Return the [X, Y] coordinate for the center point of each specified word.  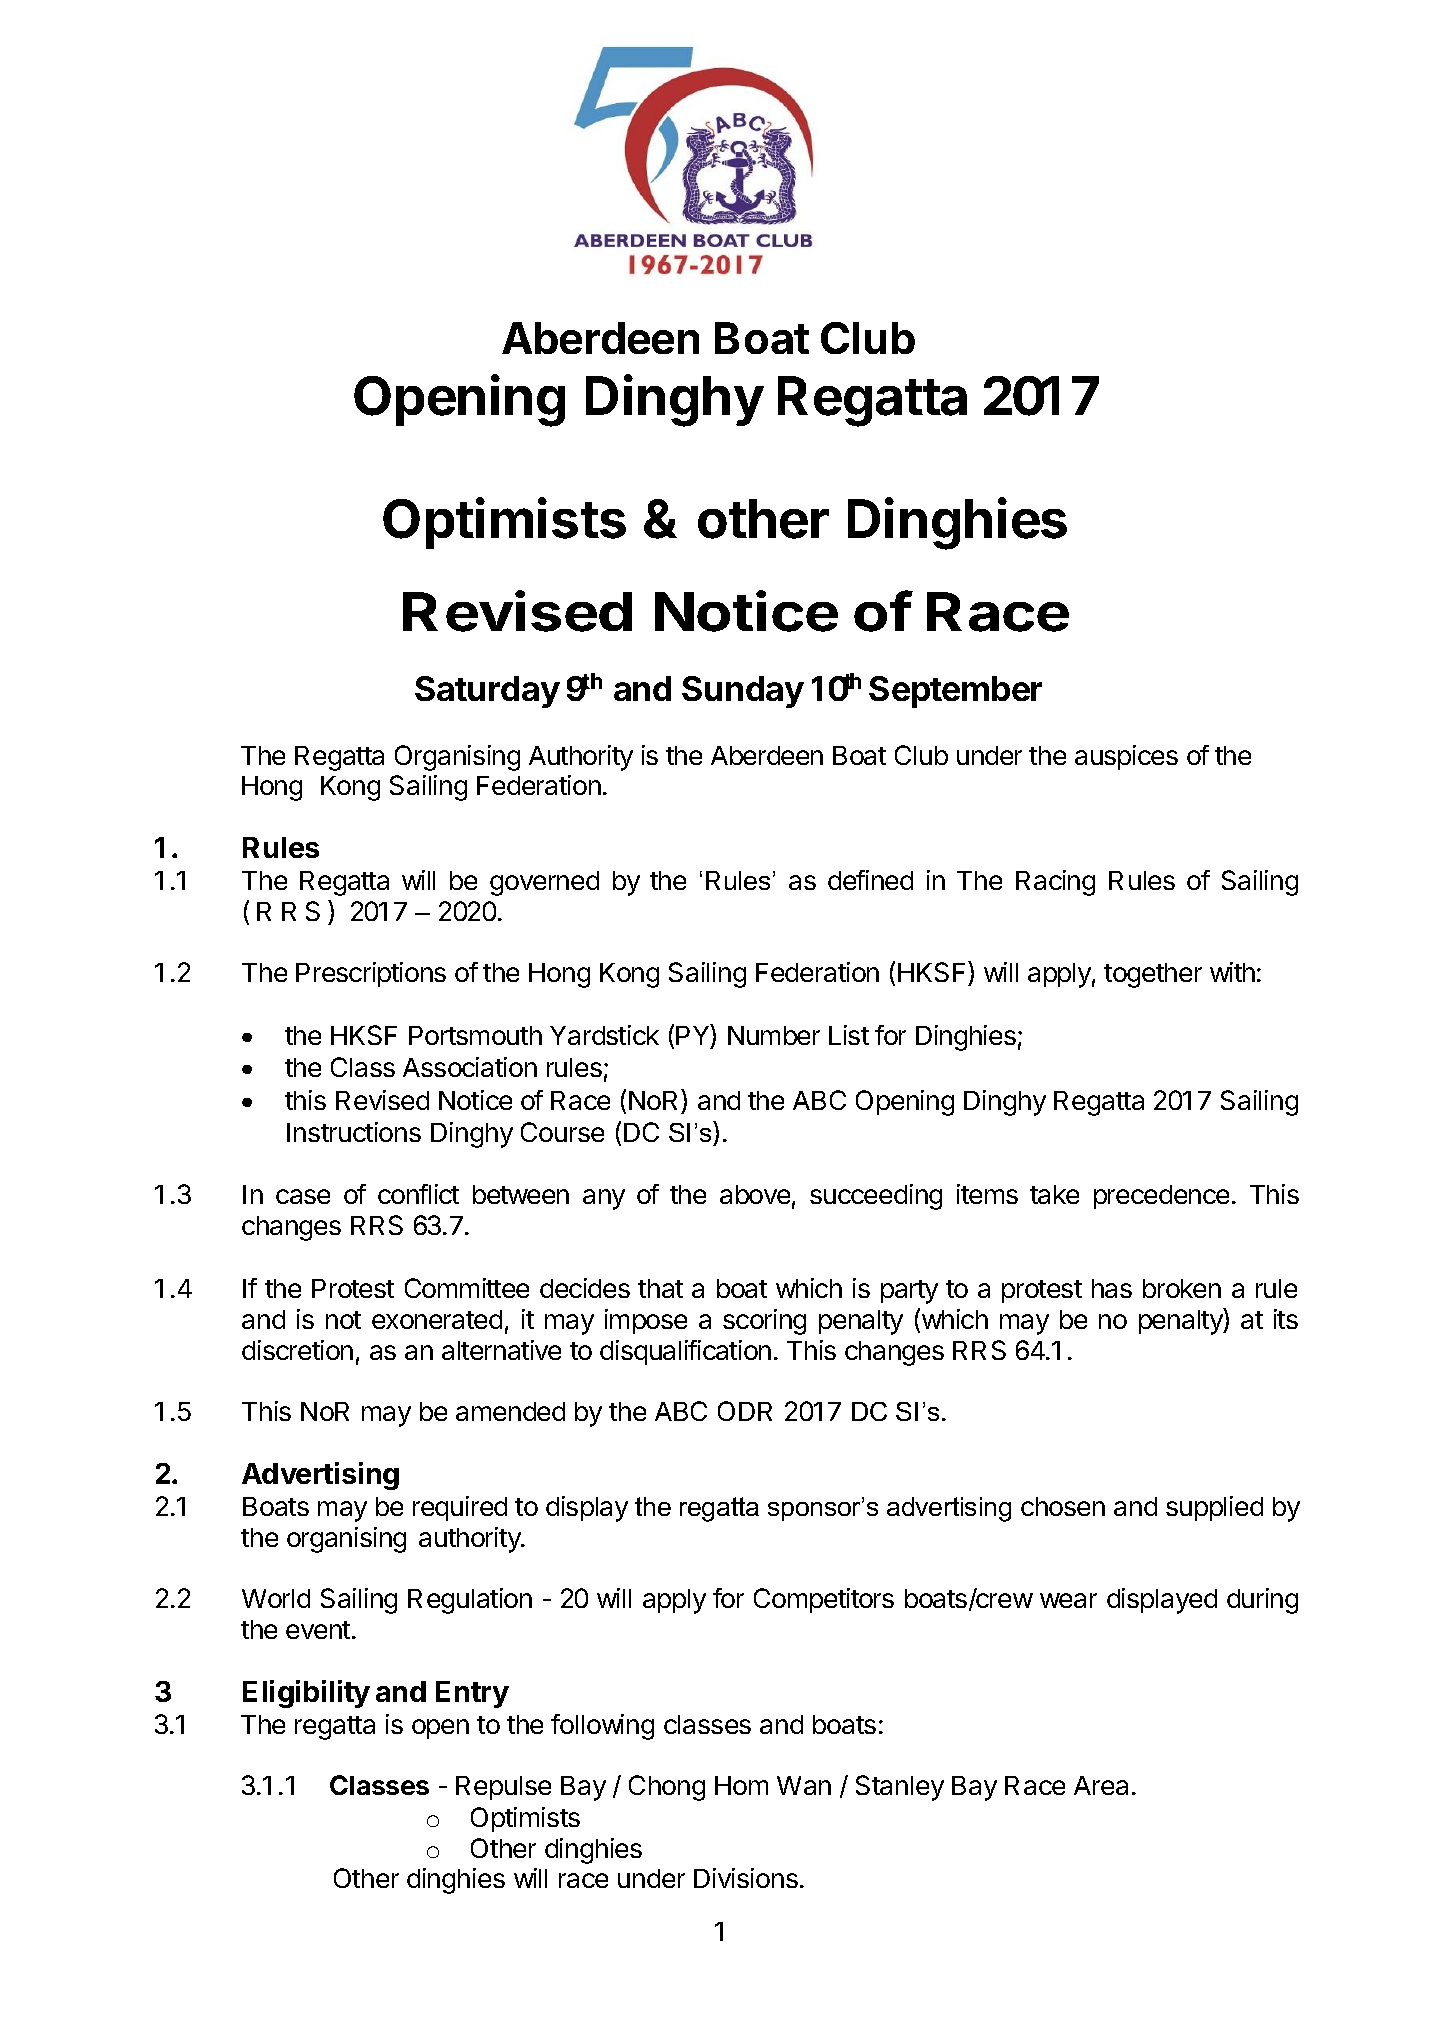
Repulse [503, 1788]
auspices [1126, 757]
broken [1182, 1288]
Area [1101, 1785]
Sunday [743, 692]
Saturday [487, 692]
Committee [467, 1288]
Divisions [746, 1878]
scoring [764, 1322]
